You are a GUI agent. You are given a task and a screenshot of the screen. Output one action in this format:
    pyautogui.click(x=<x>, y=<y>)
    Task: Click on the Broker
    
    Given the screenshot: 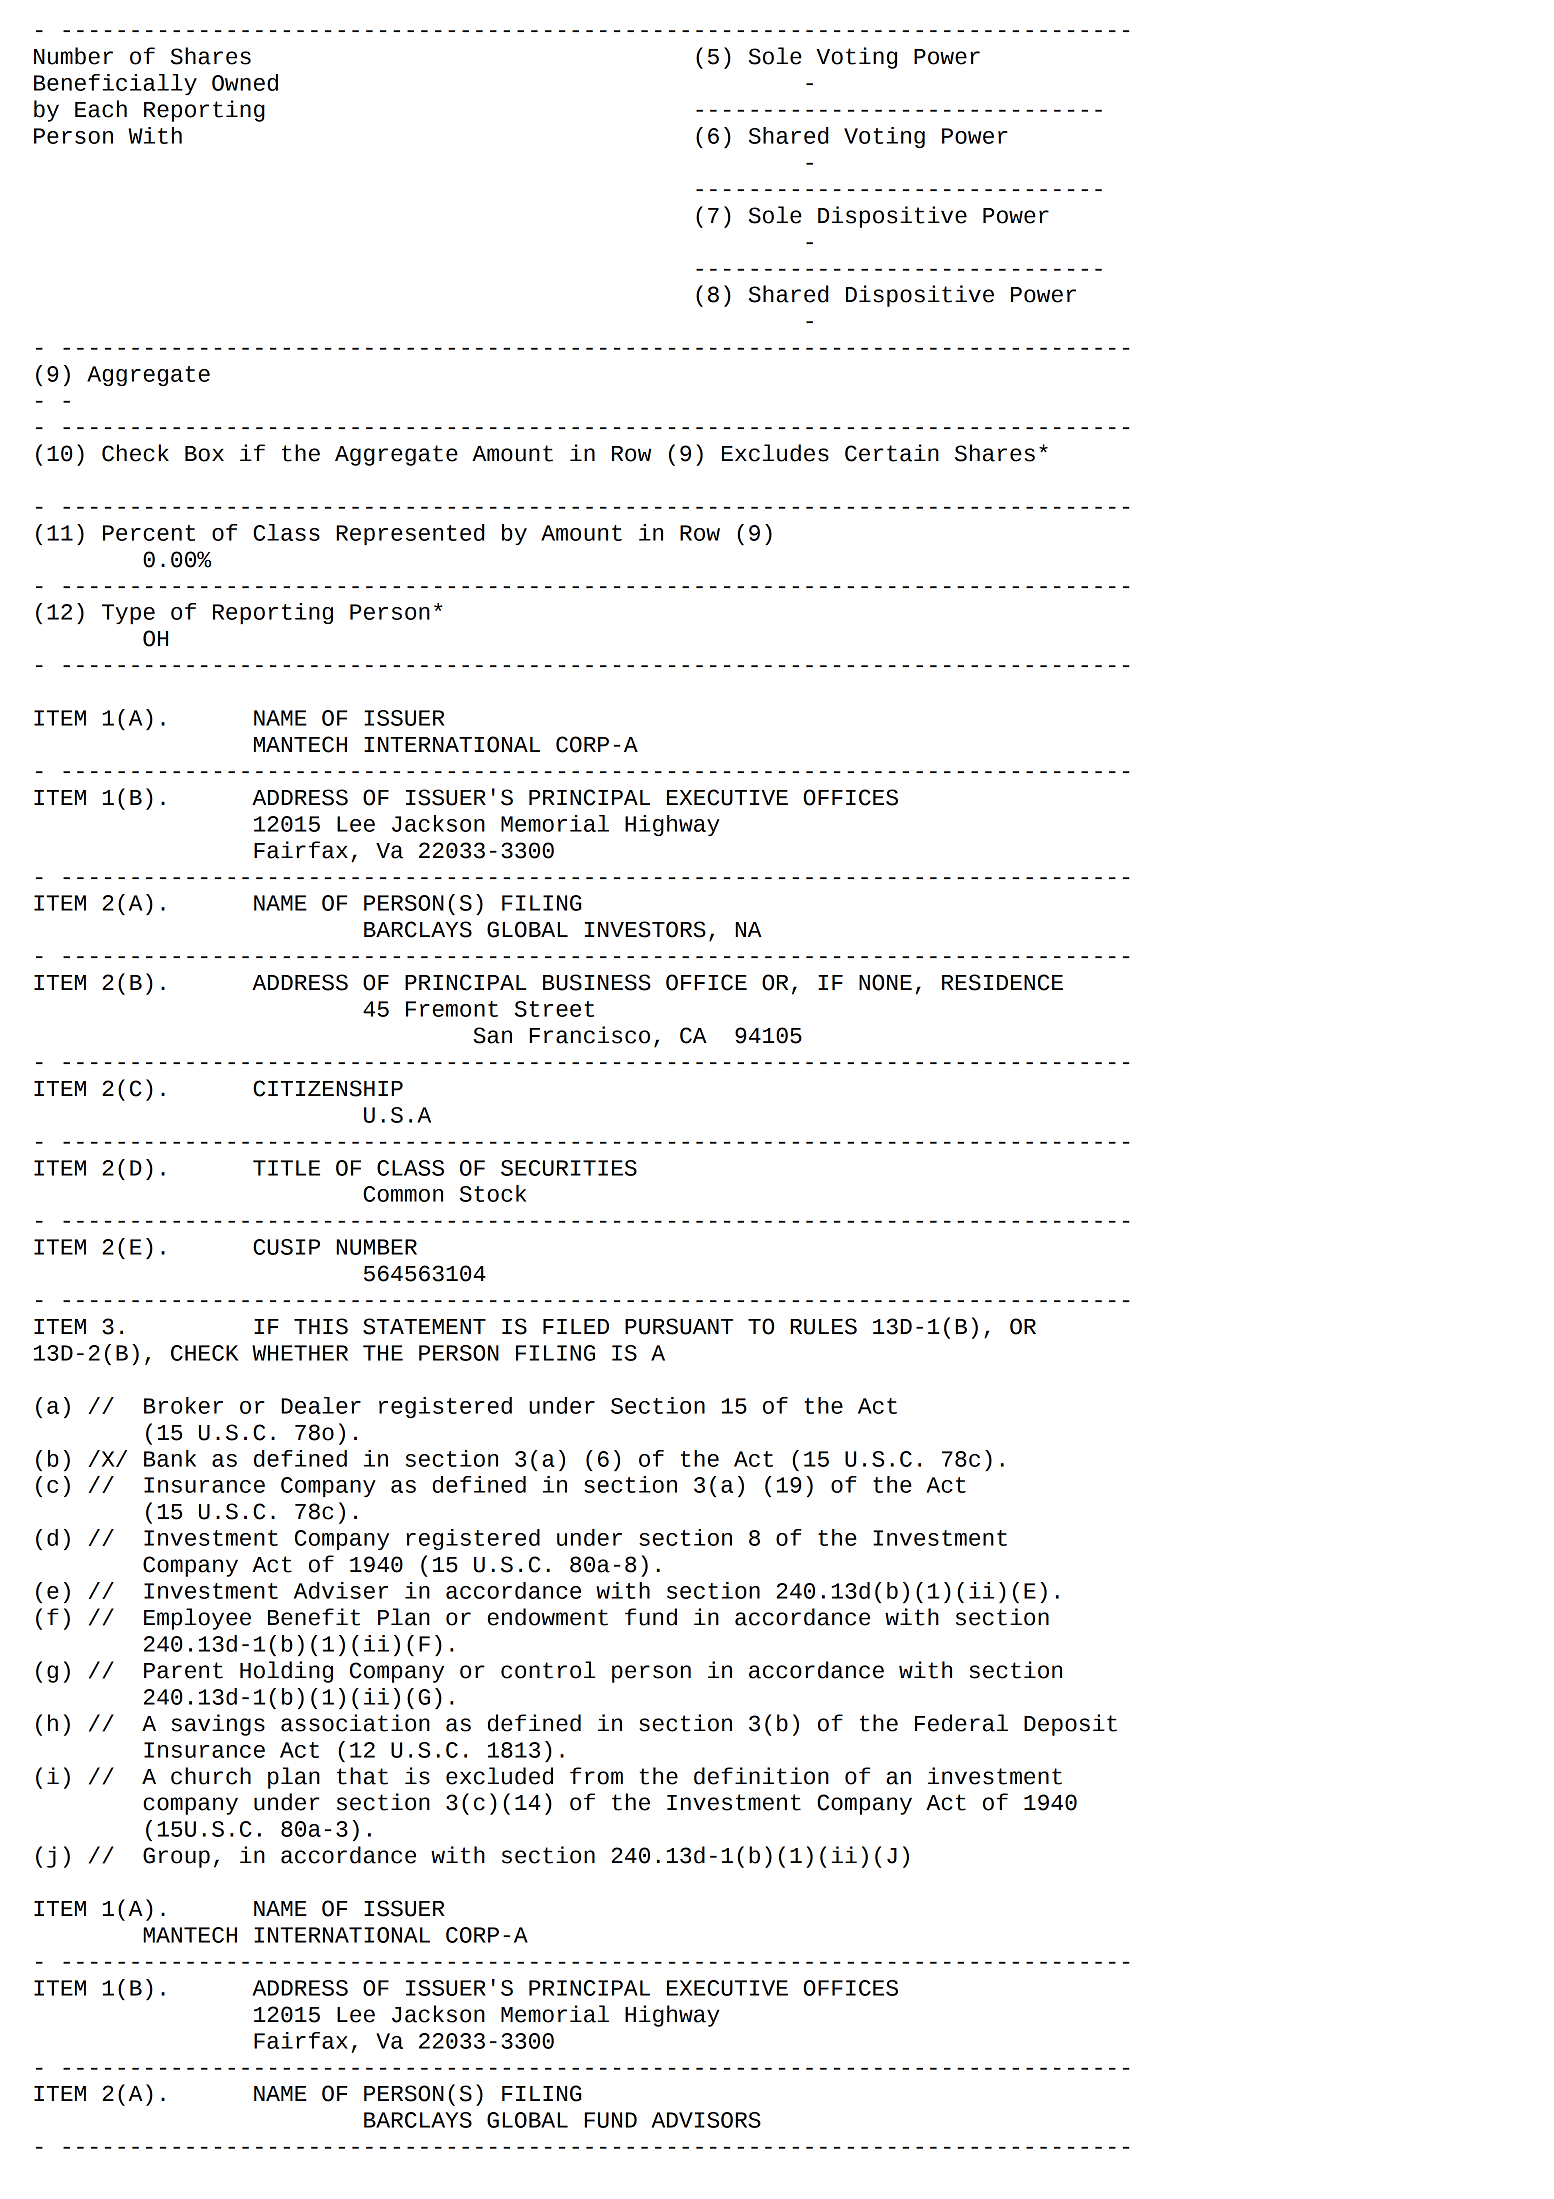 What is the action you would take?
    pyautogui.click(x=183, y=1405)
